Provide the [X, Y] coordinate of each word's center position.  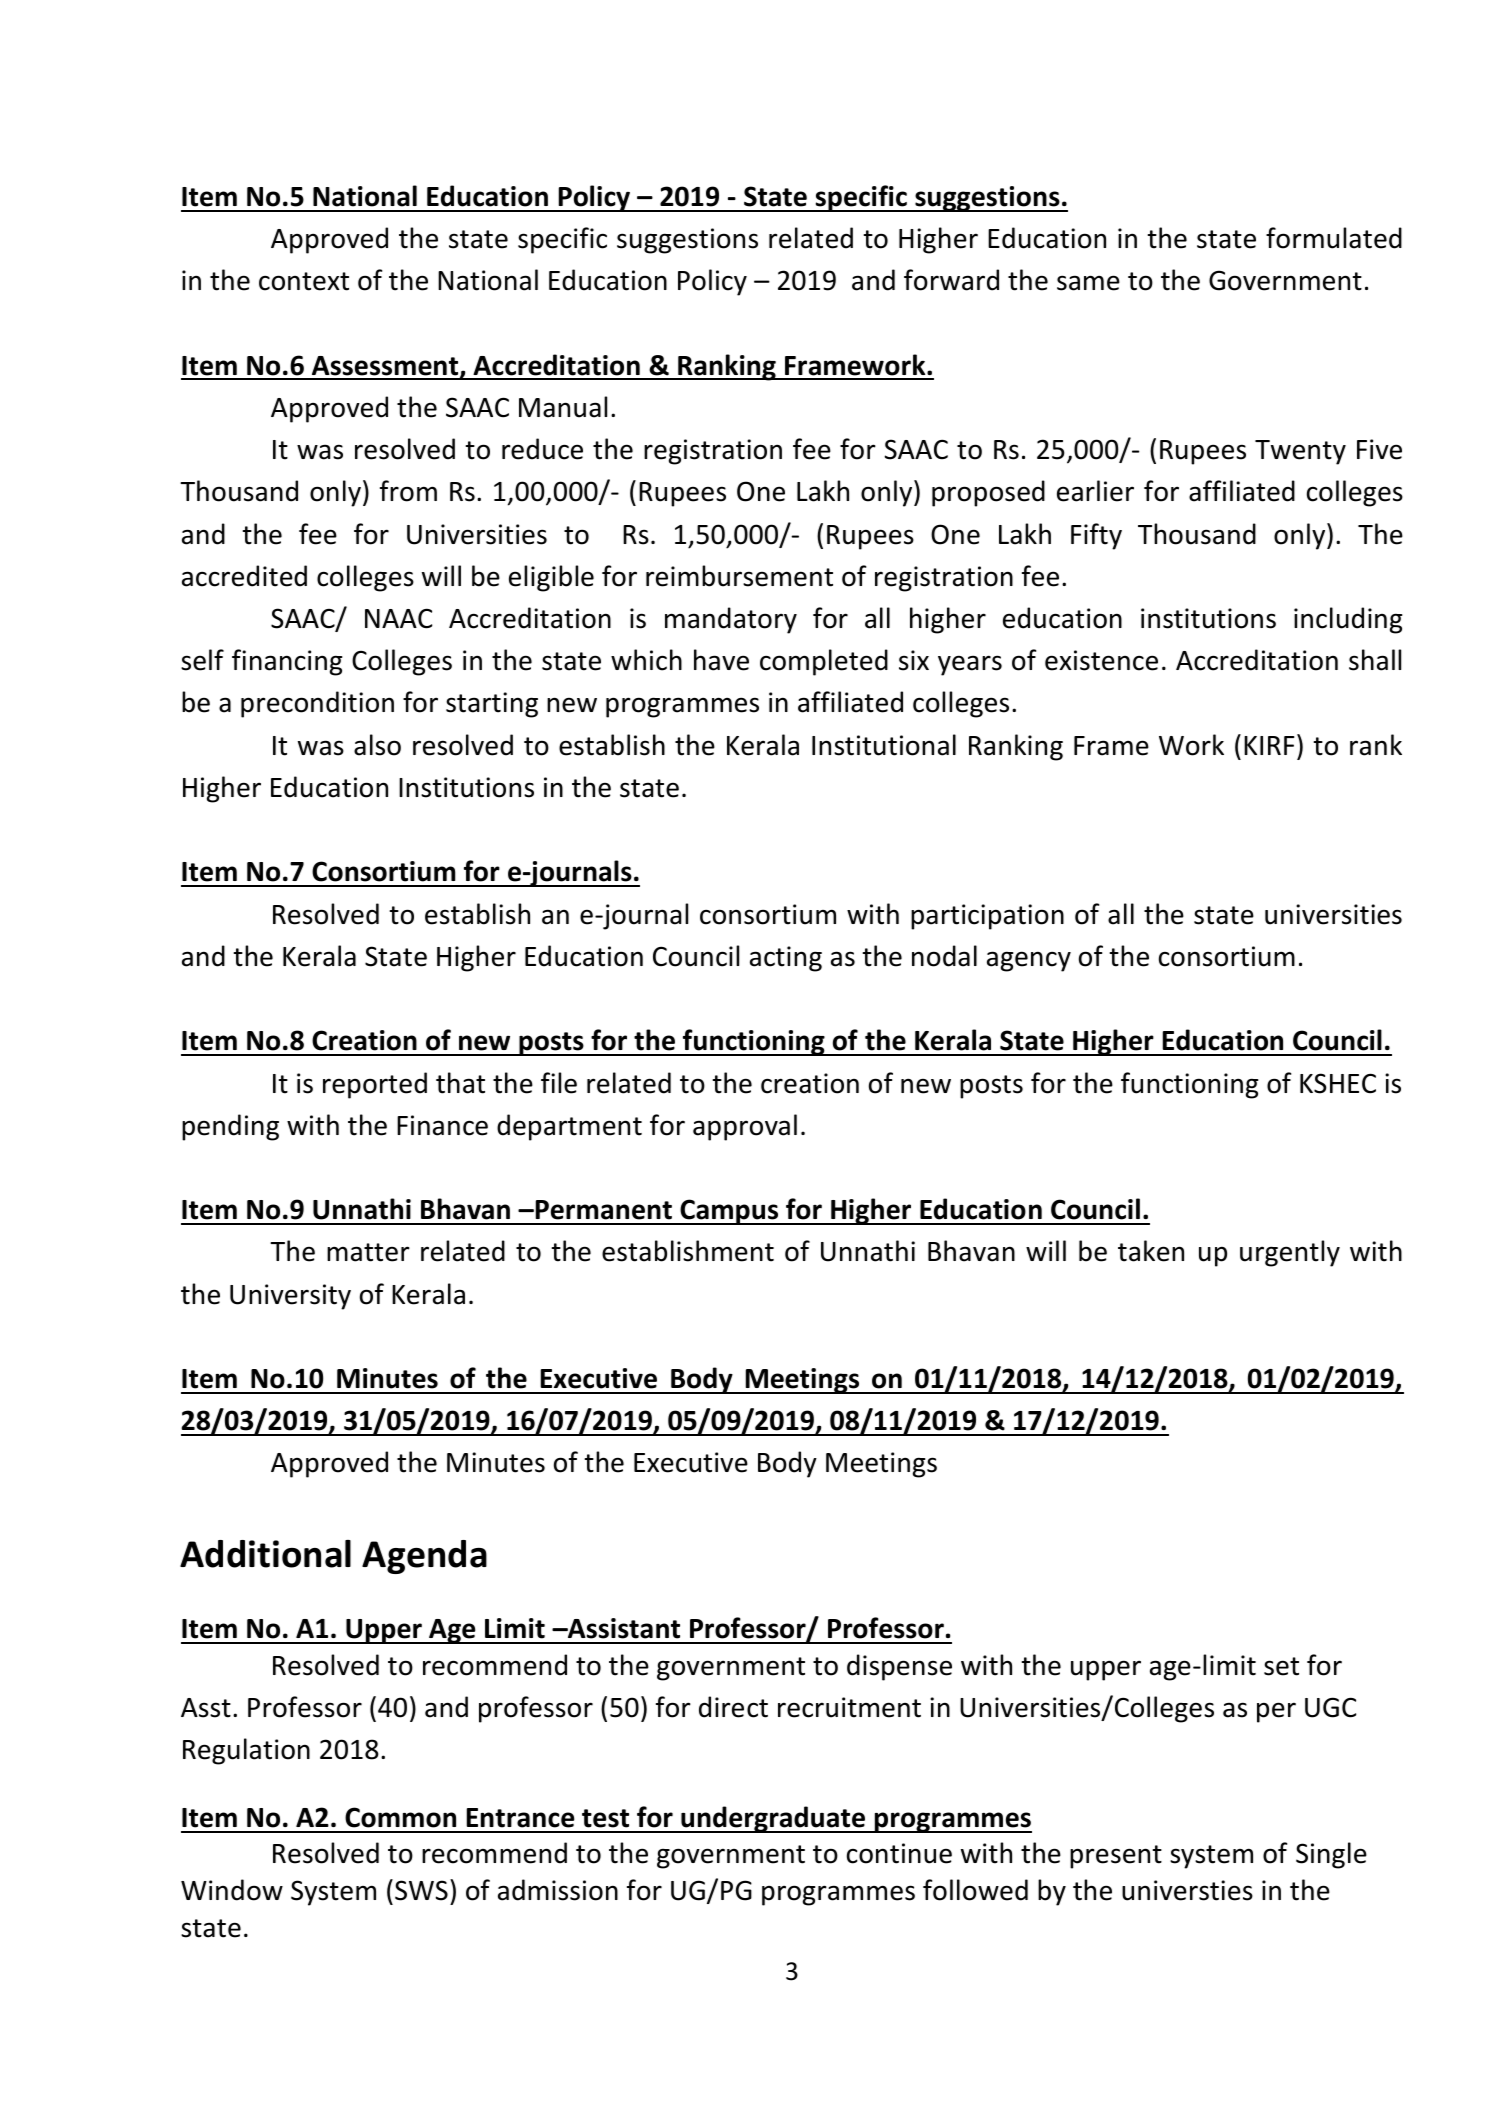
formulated [1334, 238]
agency [1029, 961]
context [304, 281]
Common [400, 1817]
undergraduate [773, 1819]
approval [745, 1127]
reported [375, 1085]
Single [1331, 1855]
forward [951, 280]
